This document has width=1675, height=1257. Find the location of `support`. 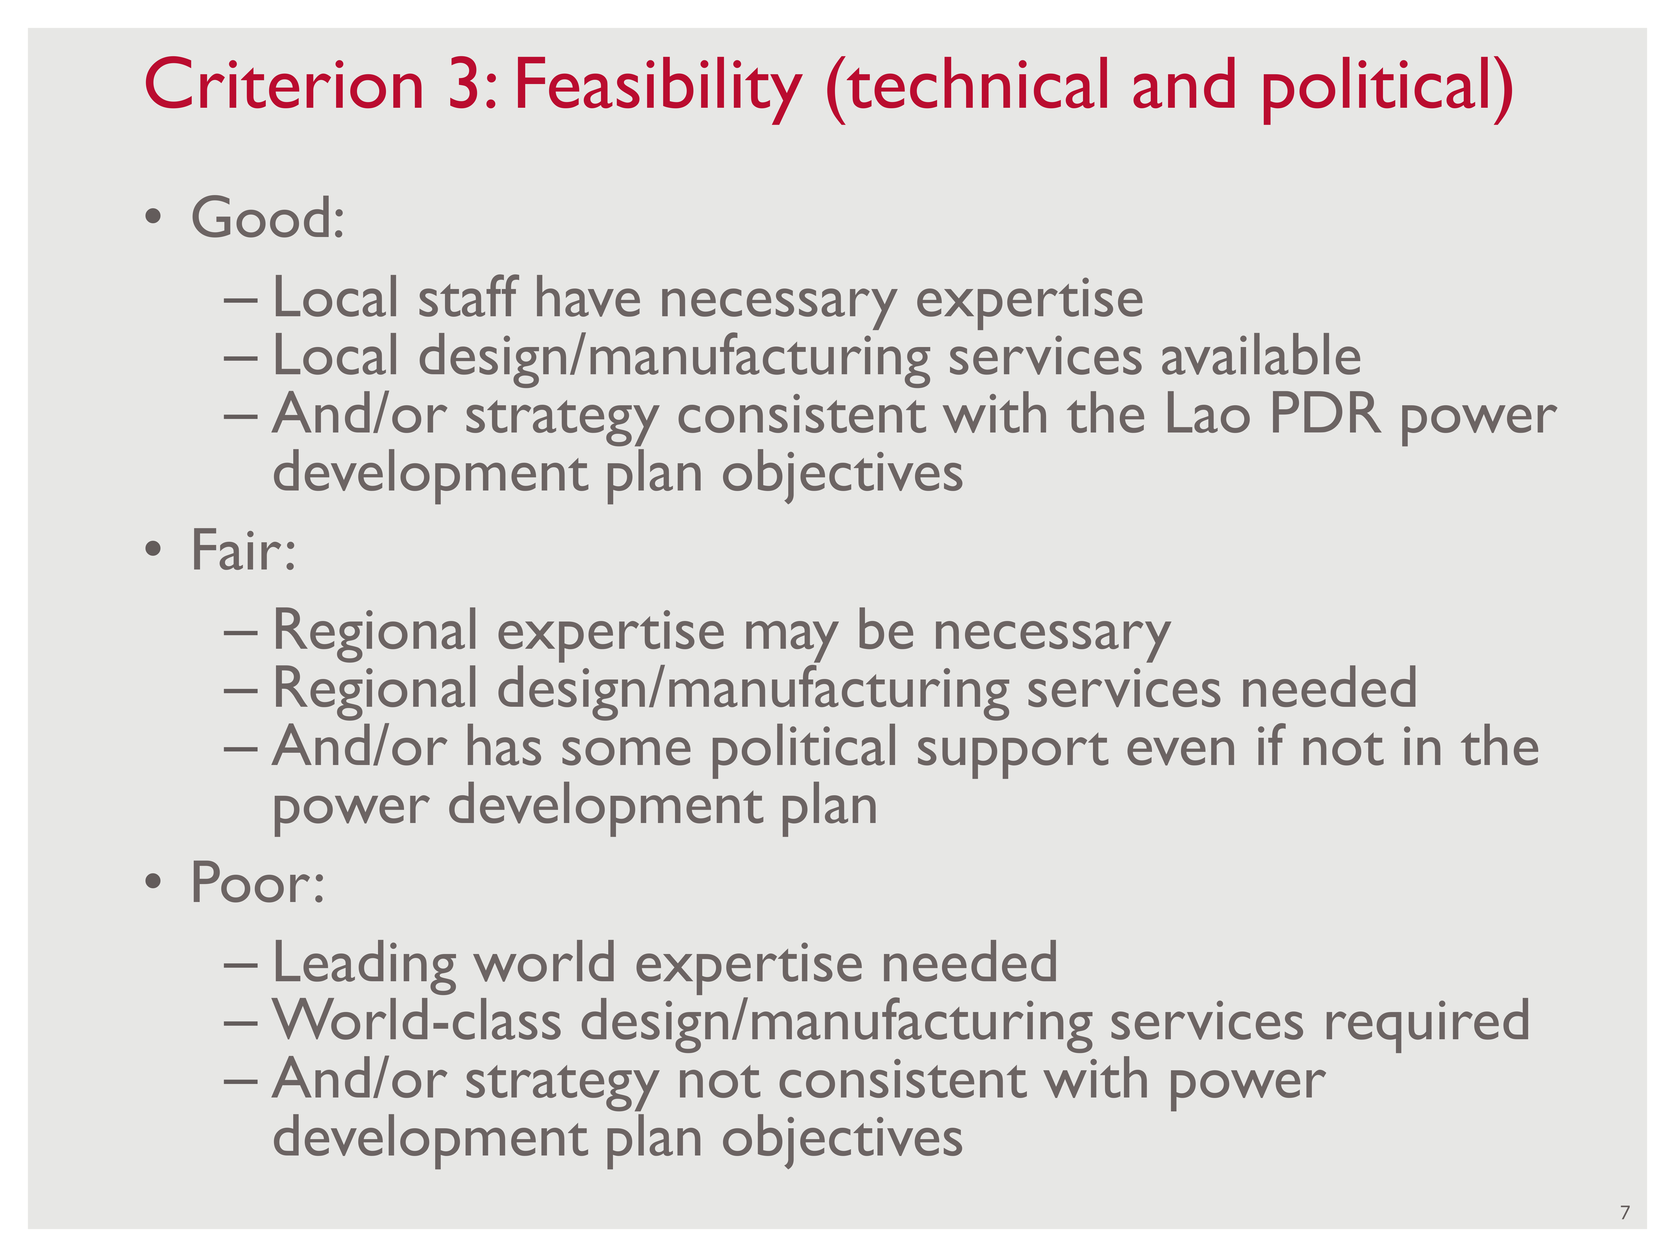

support is located at coordinates (1013, 756).
